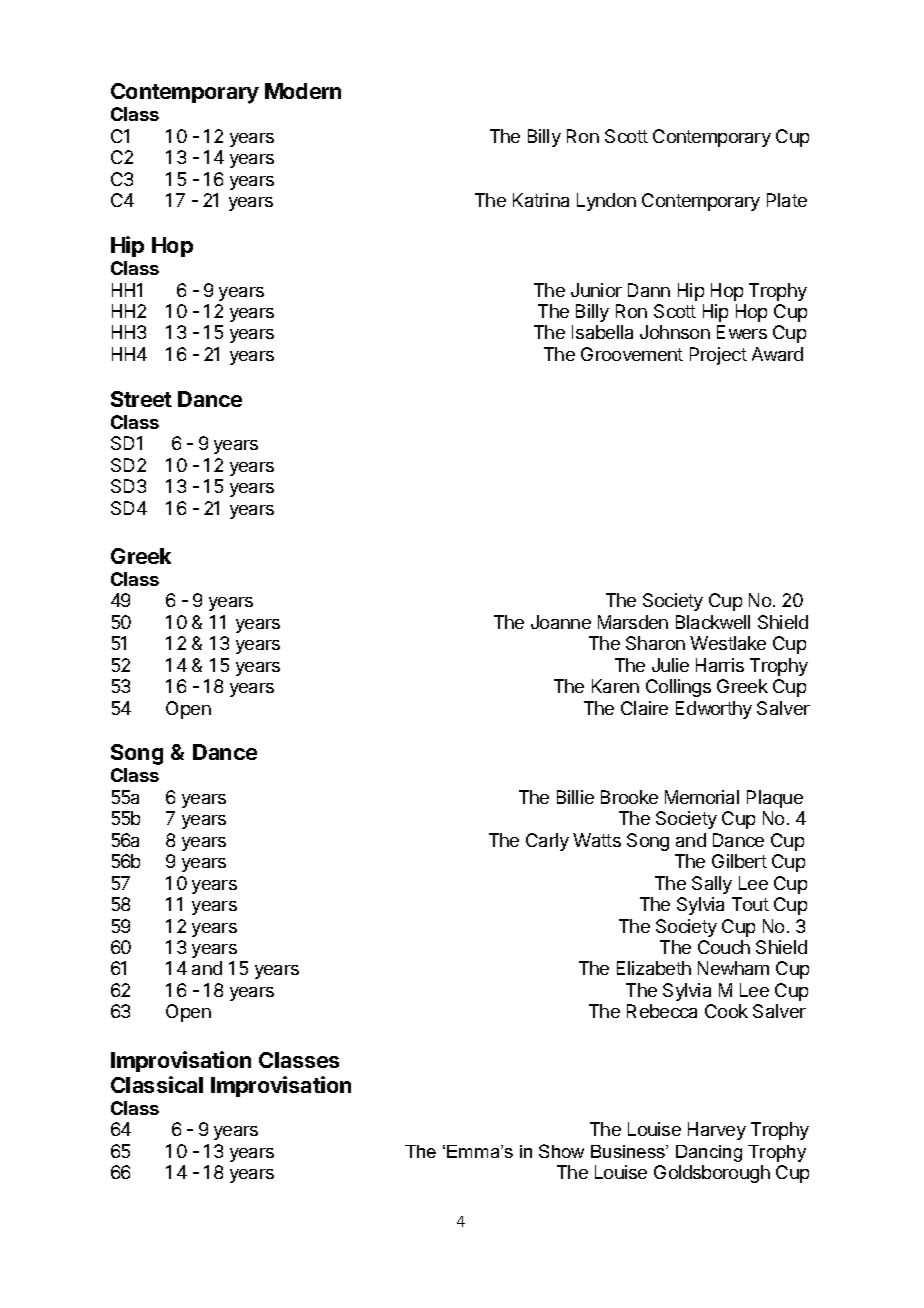 This screenshot has height=1308, width=924. I want to click on Street, so click(141, 399).
